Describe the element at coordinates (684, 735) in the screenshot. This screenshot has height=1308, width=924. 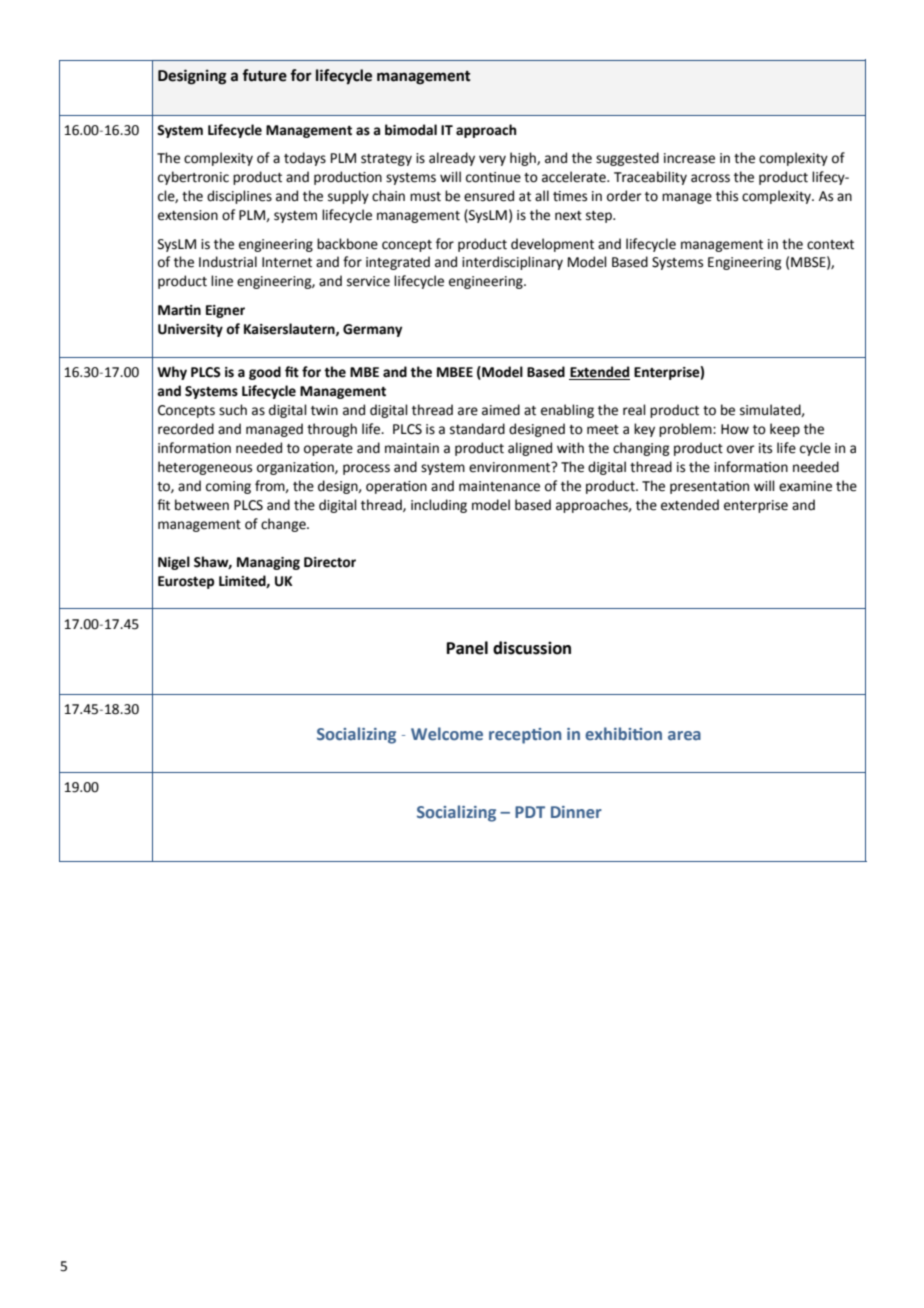
I see `area` at that location.
